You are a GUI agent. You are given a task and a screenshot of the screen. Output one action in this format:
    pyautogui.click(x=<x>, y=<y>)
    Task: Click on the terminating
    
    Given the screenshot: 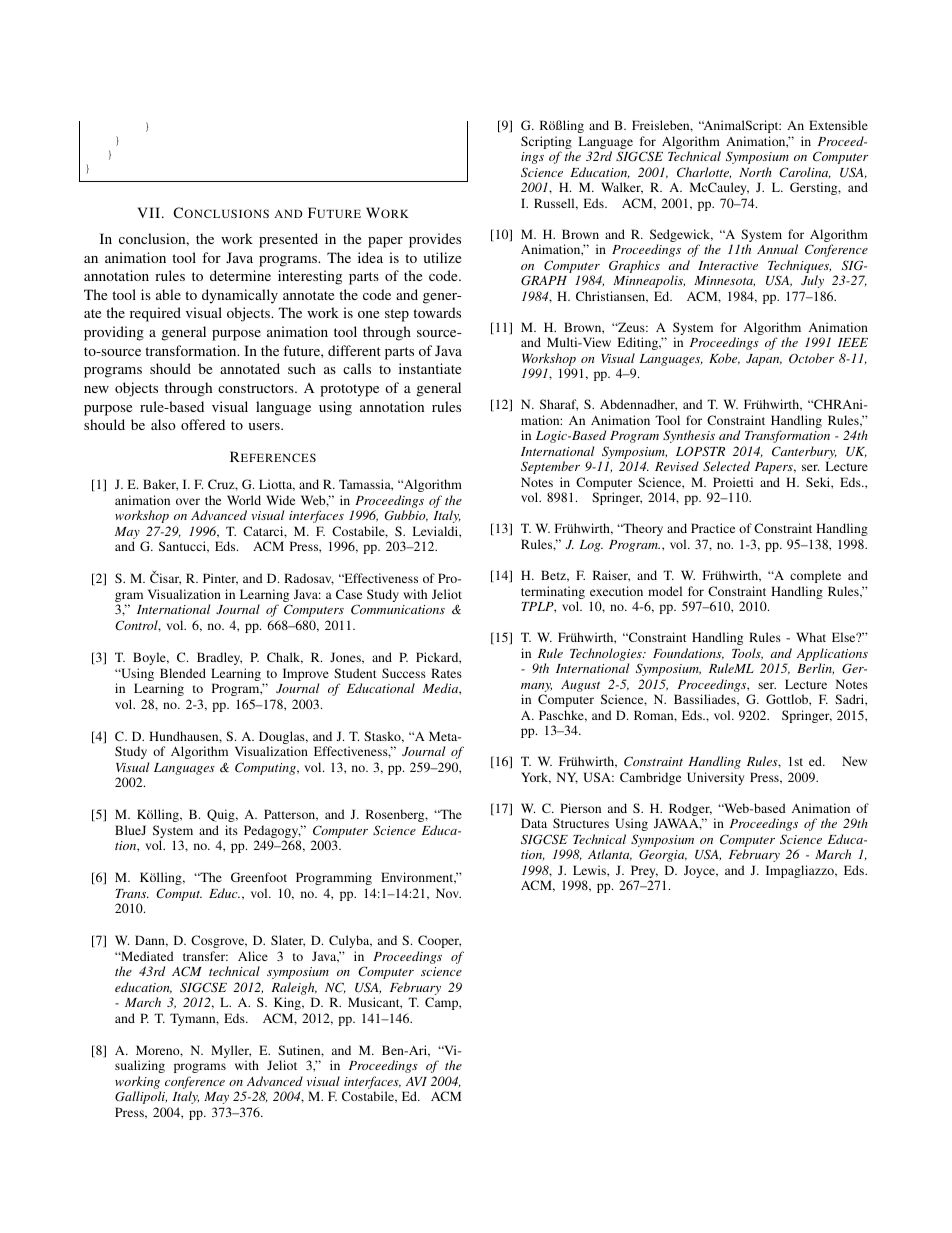 What is the action you would take?
    pyautogui.click(x=553, y=594)
